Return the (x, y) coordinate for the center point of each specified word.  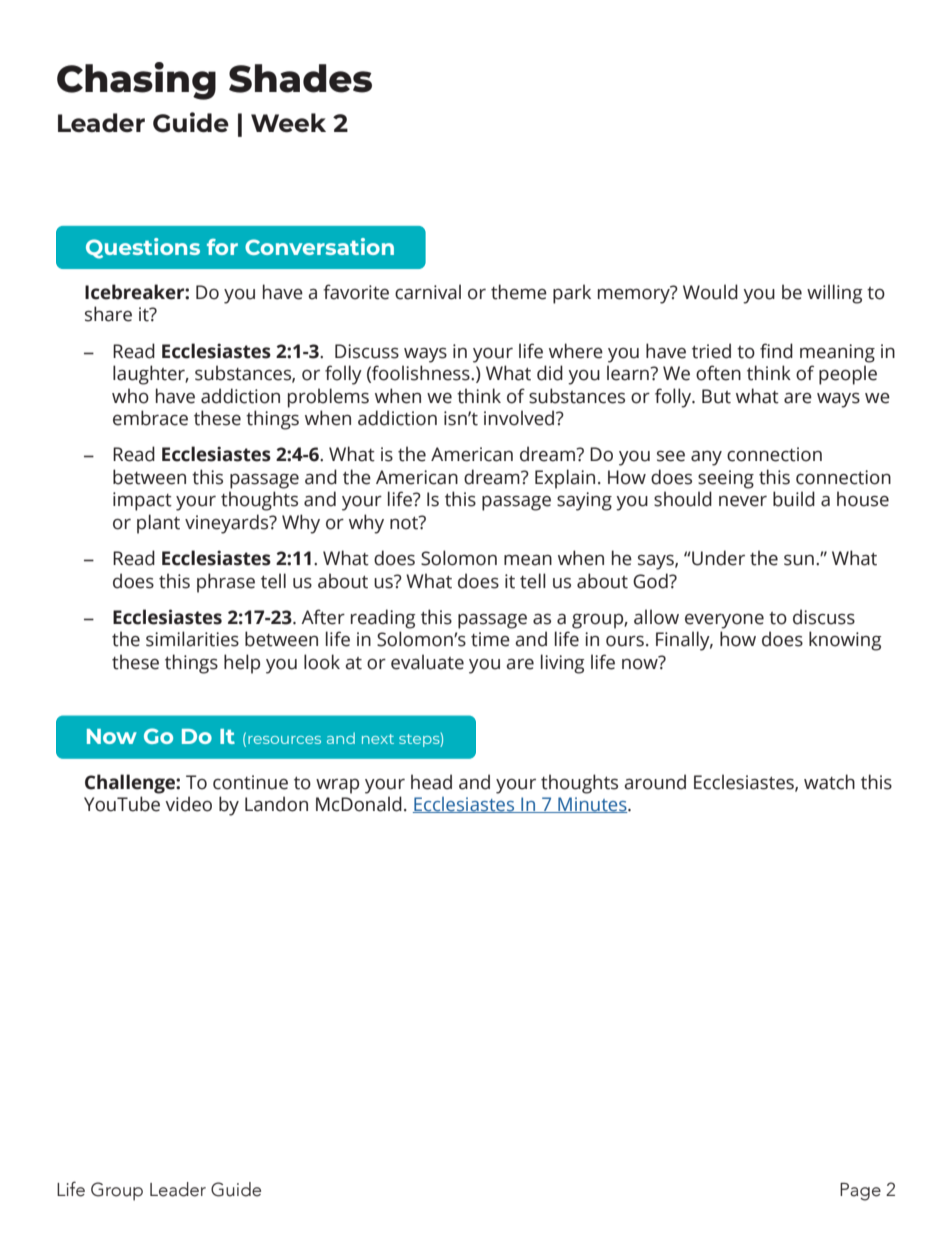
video (188, 804)
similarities (192, 639)
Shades (300, 78)
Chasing (136, 81)
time (490, 639)
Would (710, 292)
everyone (724, 621)
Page (860, 1192)
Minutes (592, 805)
